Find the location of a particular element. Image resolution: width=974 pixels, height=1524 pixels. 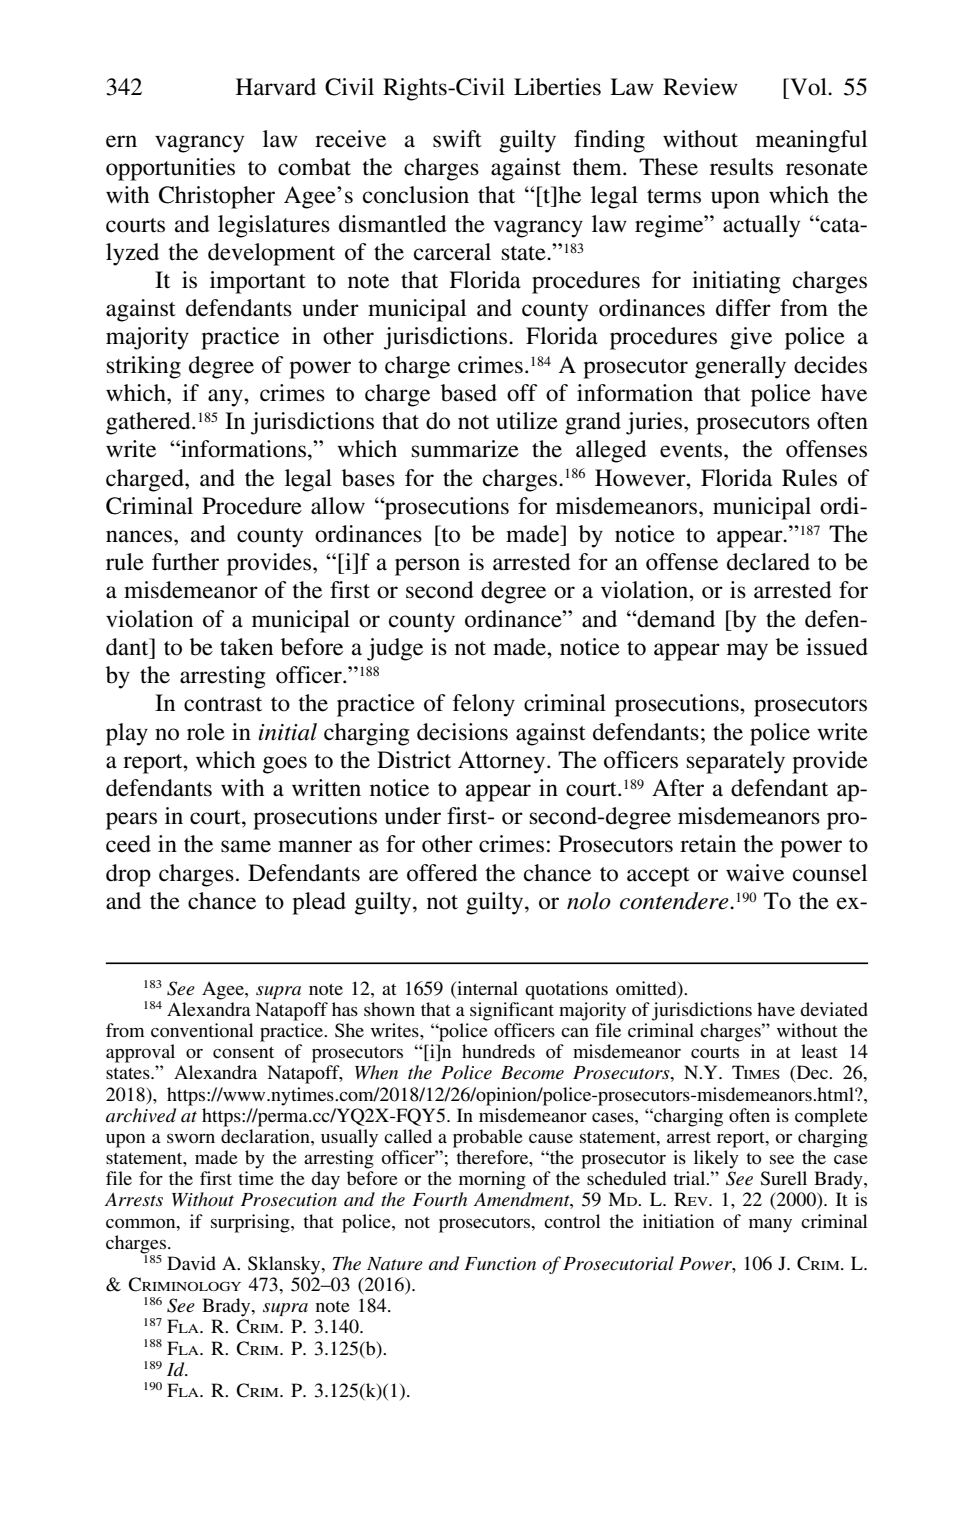

contrast is located at coordinates (223, 704).
